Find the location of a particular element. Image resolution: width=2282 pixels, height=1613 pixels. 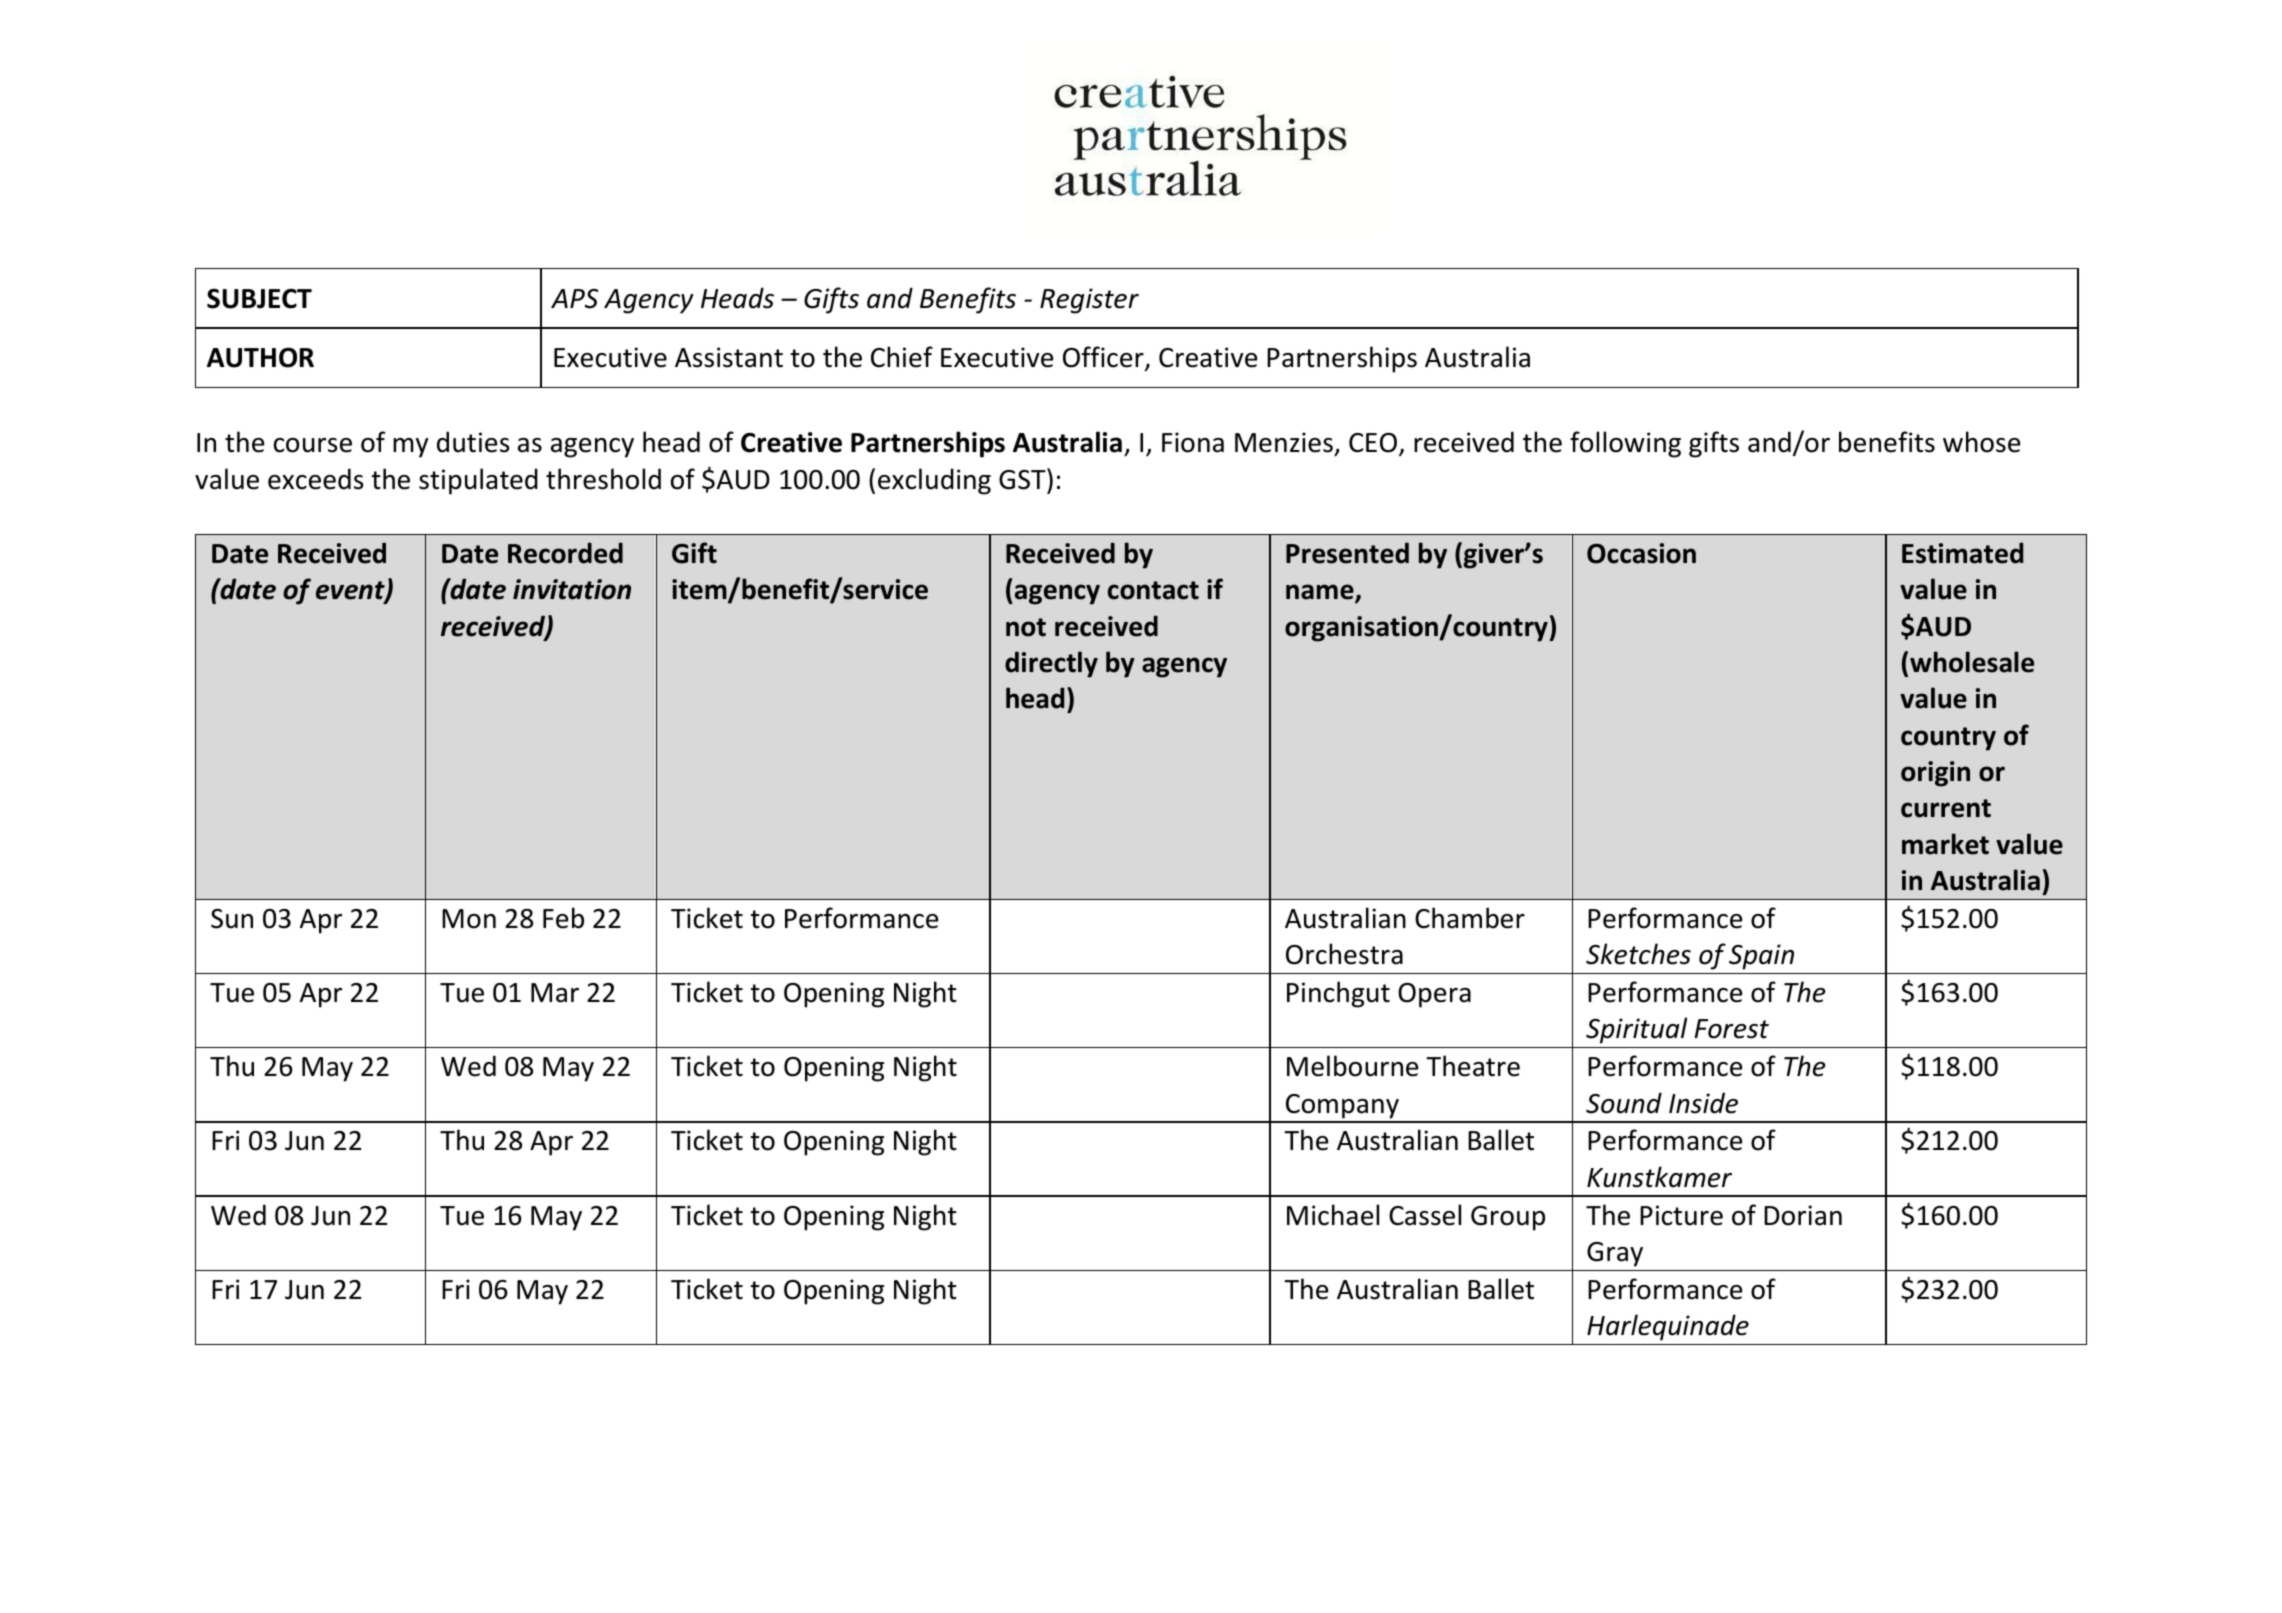

Feb is located at coordinates (563, 918).
